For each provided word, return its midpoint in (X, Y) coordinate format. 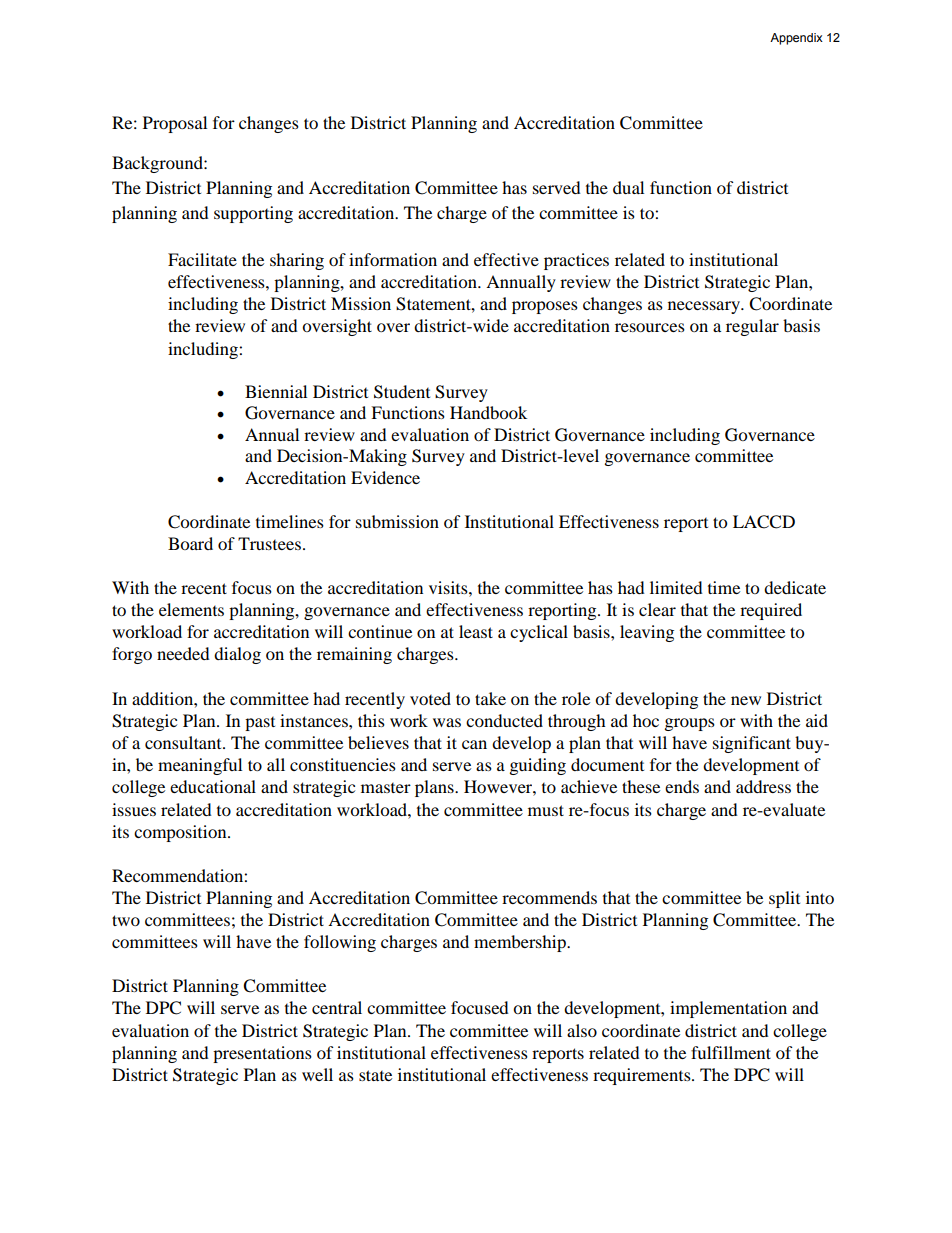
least (476, 631)
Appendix (796, 39)
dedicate (795, 587)
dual (628, 187)
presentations (262, 1054)
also (582, 1030)
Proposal (175, 124)
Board (190, 543)
